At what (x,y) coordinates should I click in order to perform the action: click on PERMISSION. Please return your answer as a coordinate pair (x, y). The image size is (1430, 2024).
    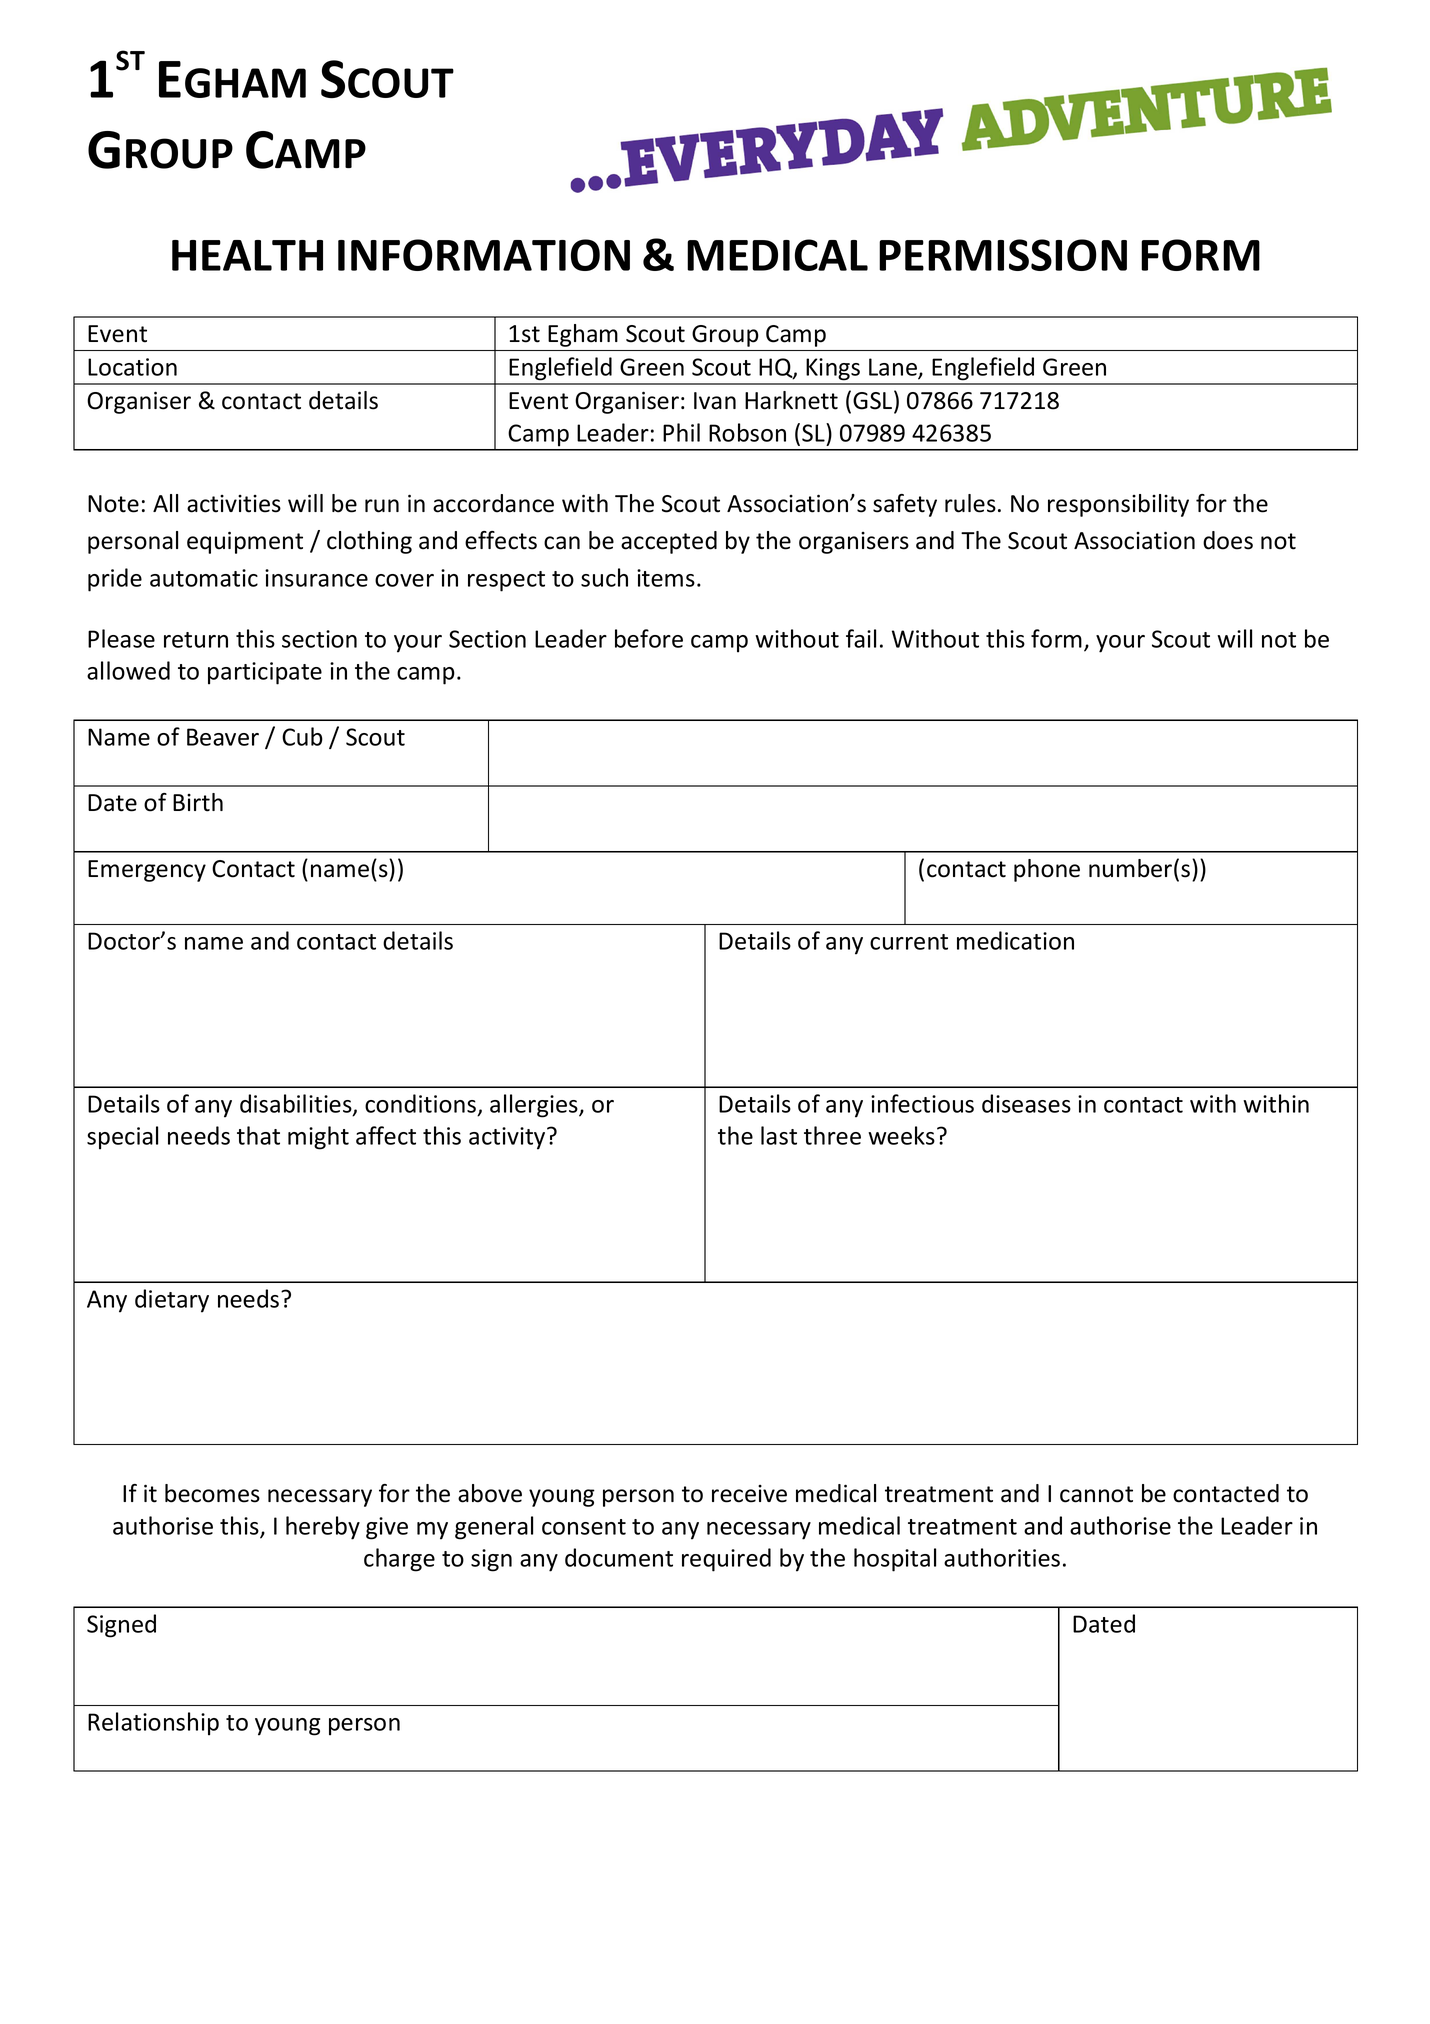
    Looking at the image, I should click on (1003, 255).
